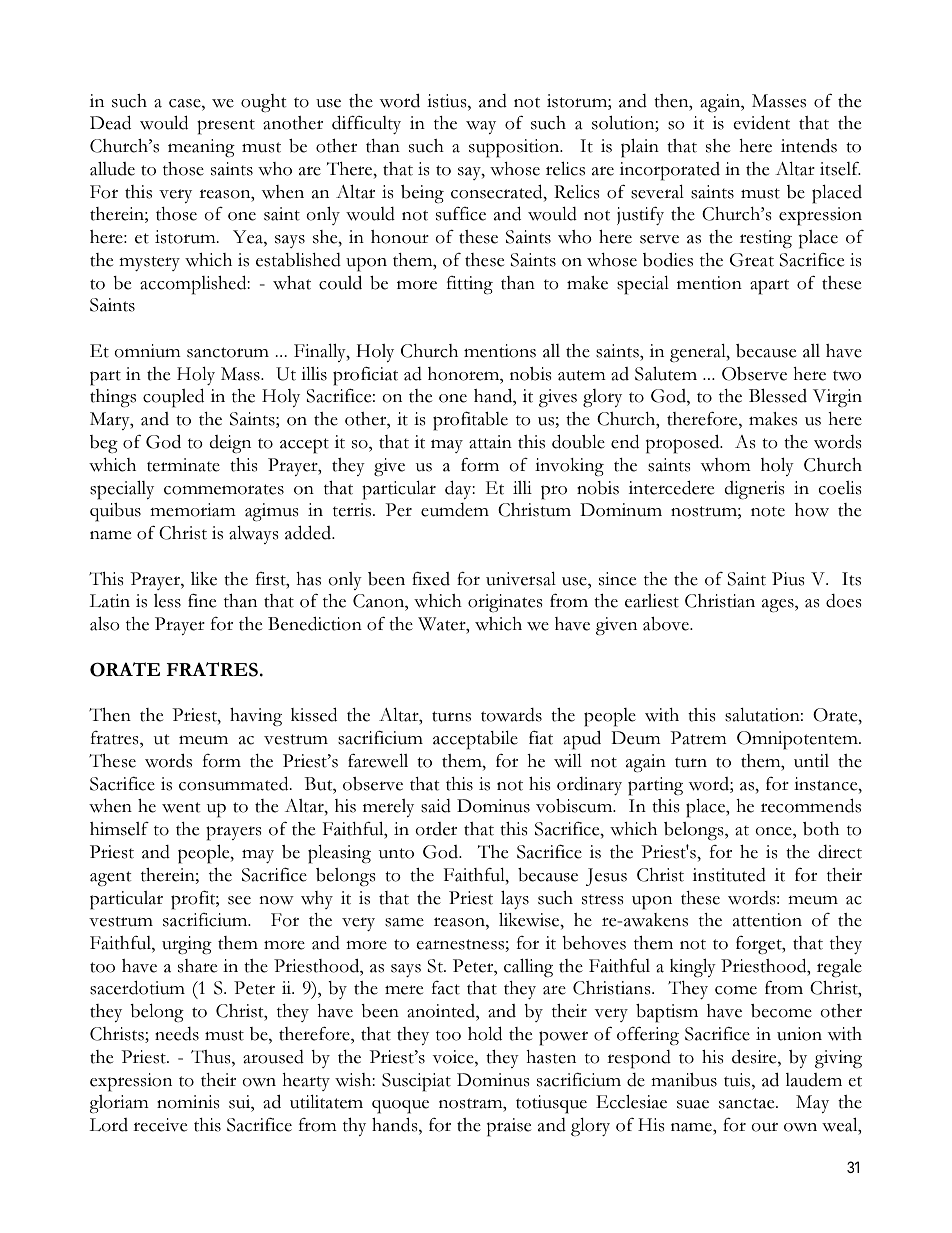  I want to click on order, so click(436, 829).
